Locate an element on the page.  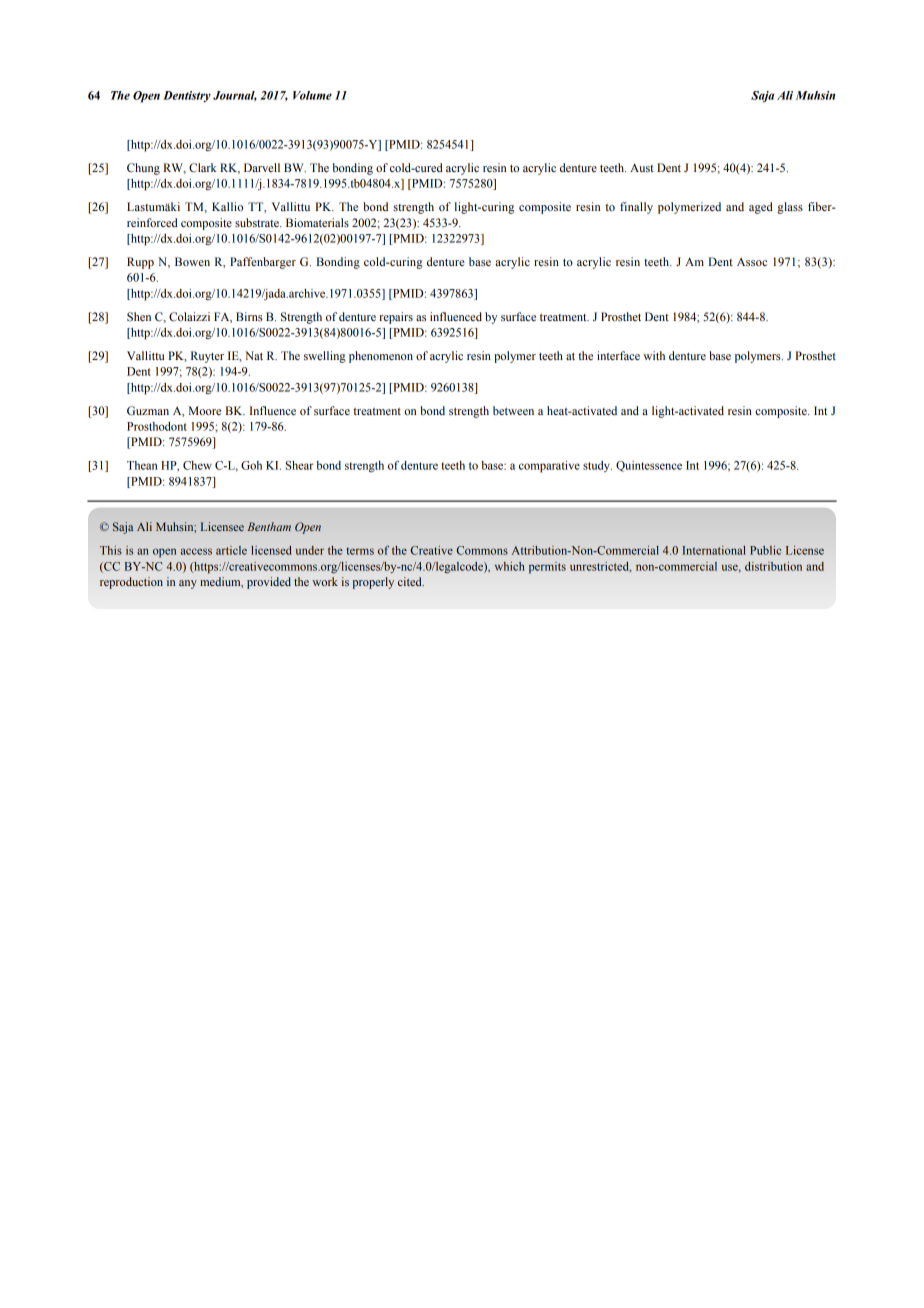
Bowen is located at coordinates (192, 261).
